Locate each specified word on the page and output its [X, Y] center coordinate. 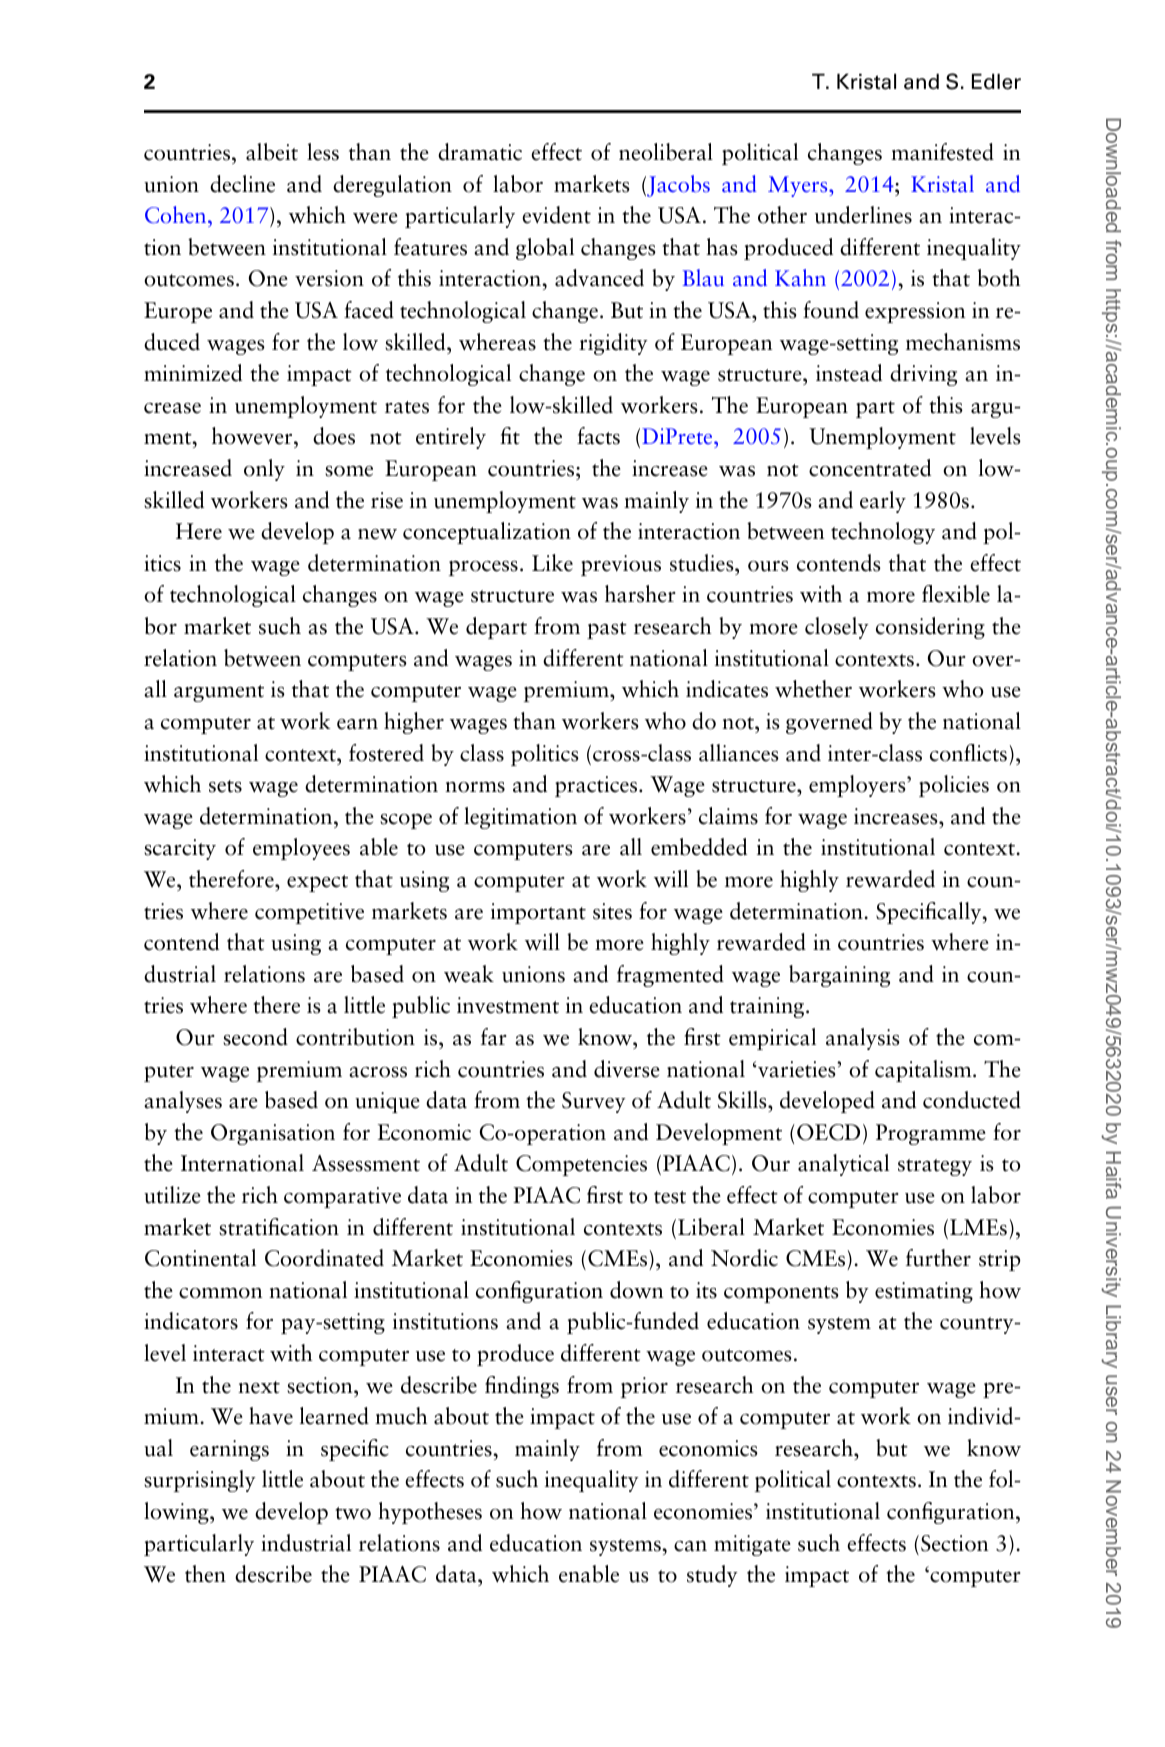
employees [301, 849]
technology [883, 533]
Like [552, 563]
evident [556, 215]
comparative [342, 1197]
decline [242, 184]
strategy [935, 1167]
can [690, 1546]
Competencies [581, 1165]
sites [612, 911]
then [205, 1574]
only [264, 470]
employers [858, 786]
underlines [863, 215]
